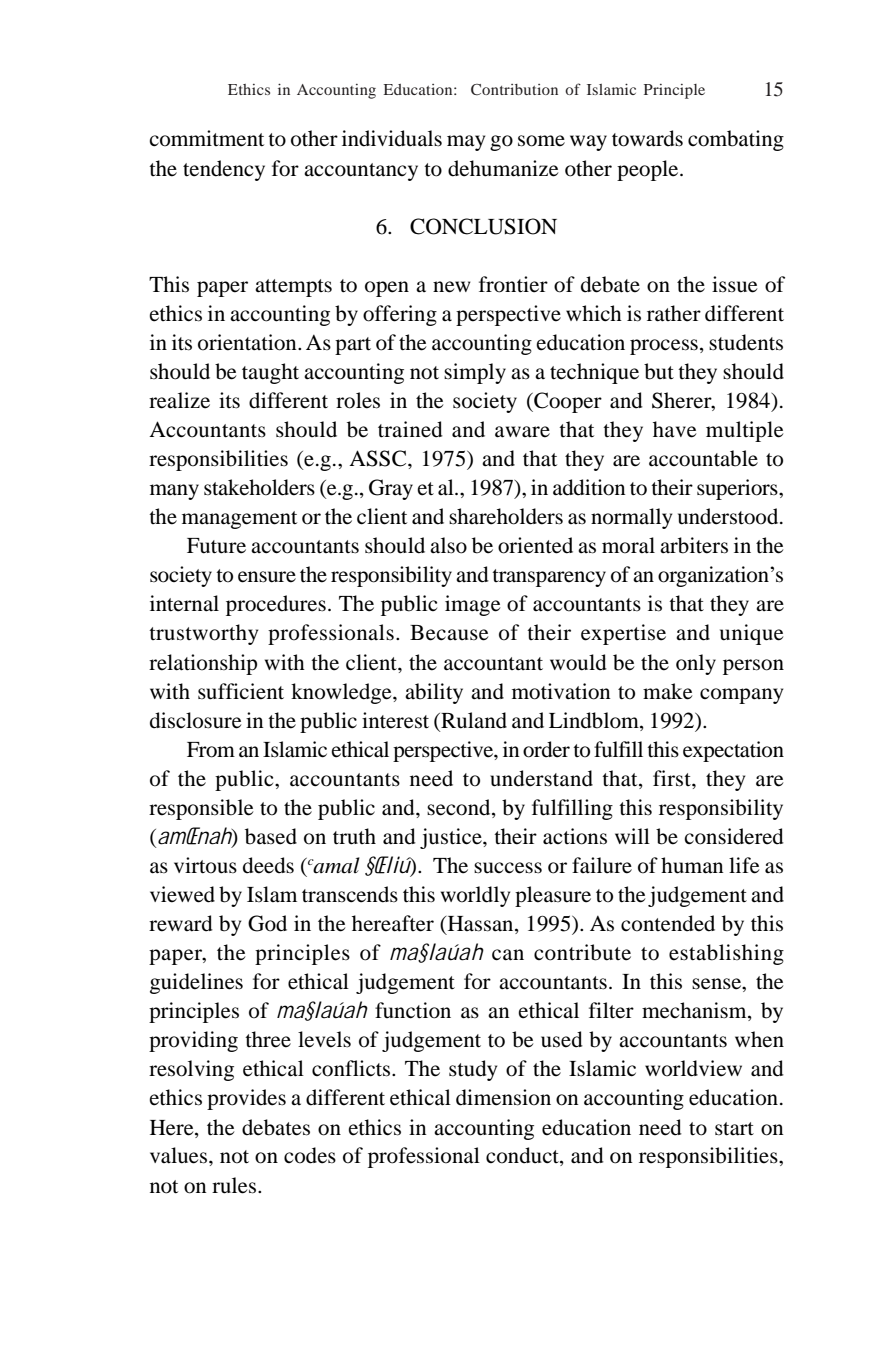  Describe the element at coordinates (259, 487) in the document. I see `stakeholders` at that location.
